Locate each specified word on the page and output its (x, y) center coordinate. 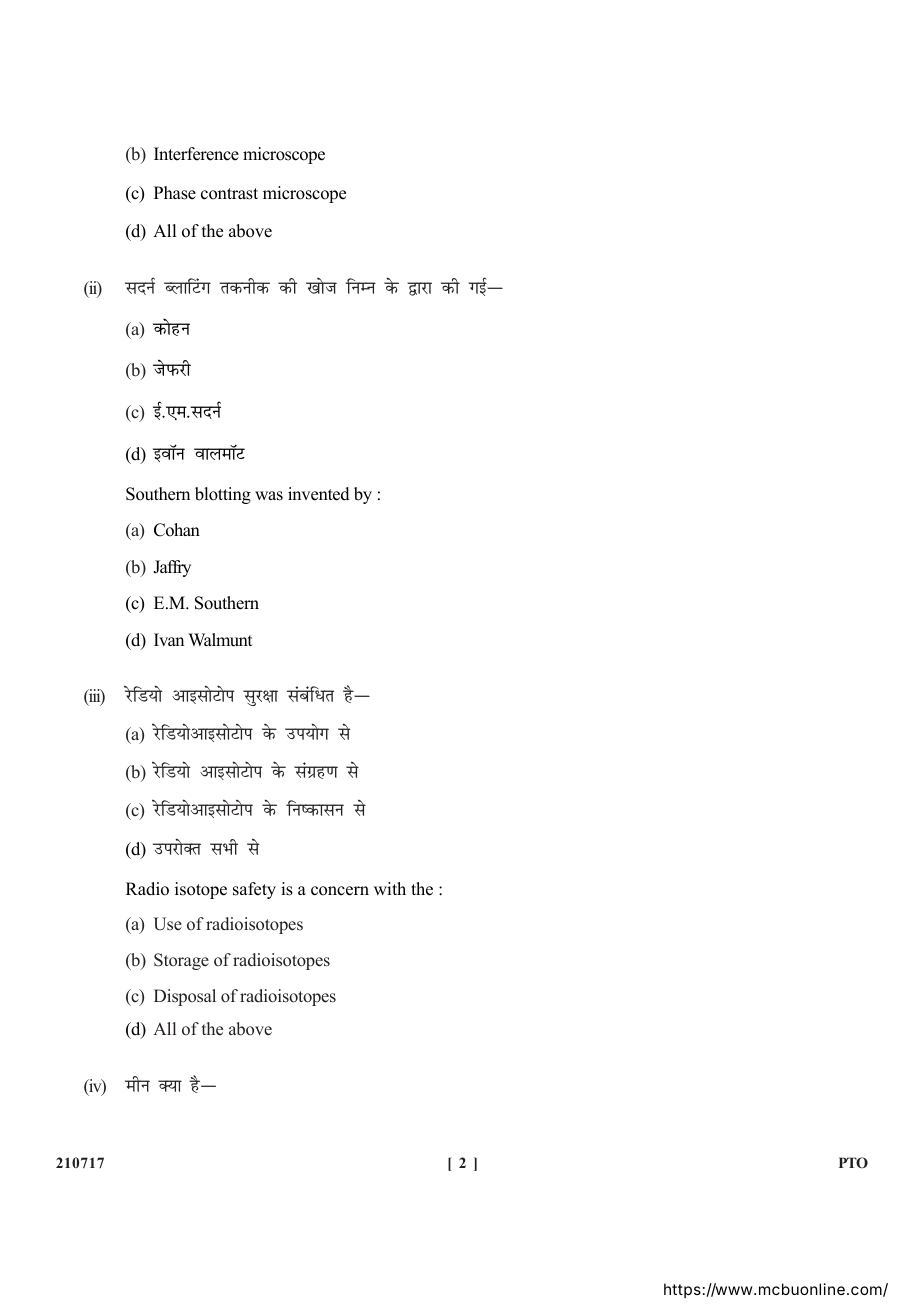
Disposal (185, 997)
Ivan (169, 639)
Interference (196, 154)
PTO (853, 1162)
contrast (229, 194)
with (390, 888)
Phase (175, 193)
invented (319, 494)
